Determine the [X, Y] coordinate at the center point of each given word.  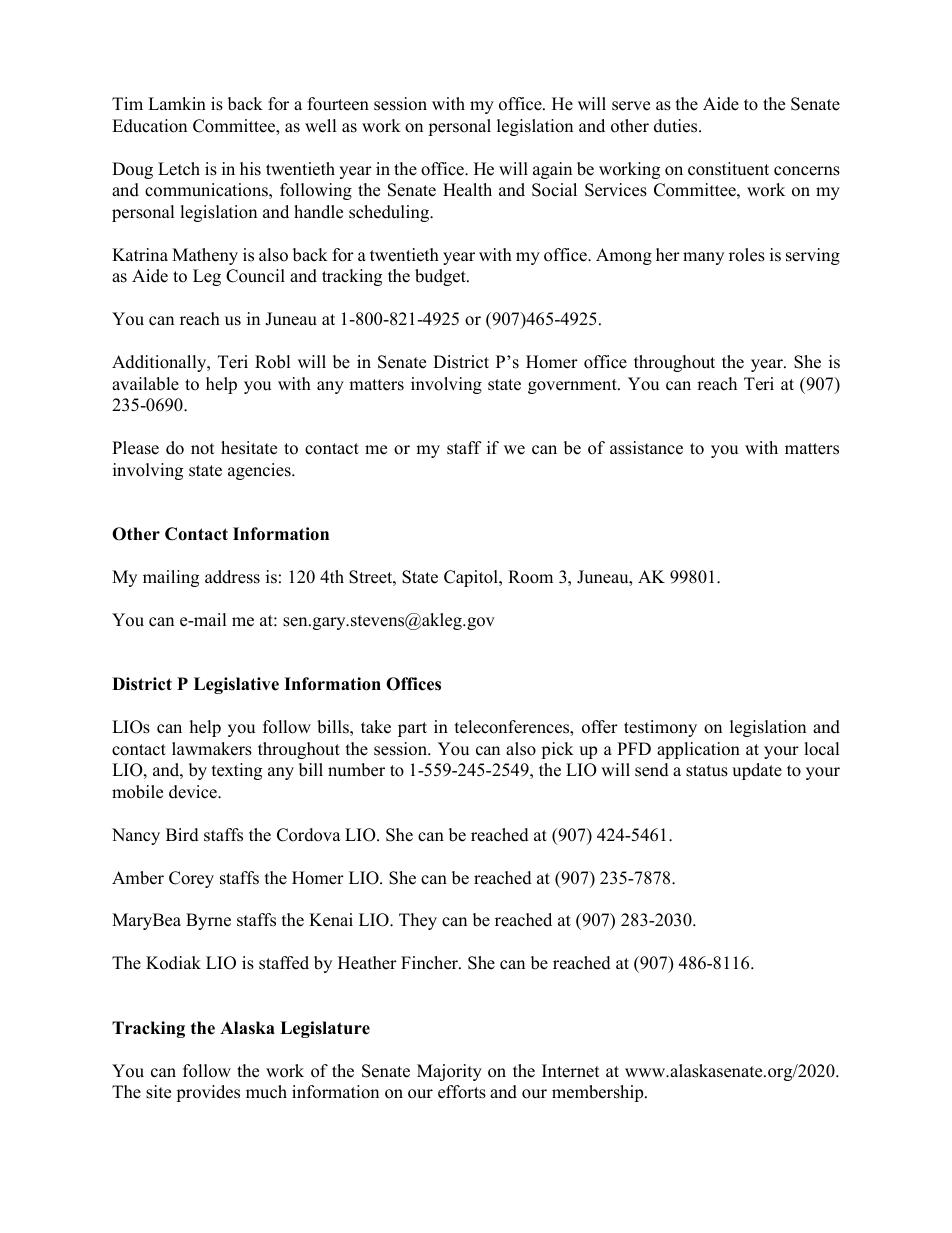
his [250, 169]
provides [208, 1093]
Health [467, 190]
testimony [660, 728]
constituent [728, 169]
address [232, 577]
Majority [449, 1072]
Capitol [472, 578]
